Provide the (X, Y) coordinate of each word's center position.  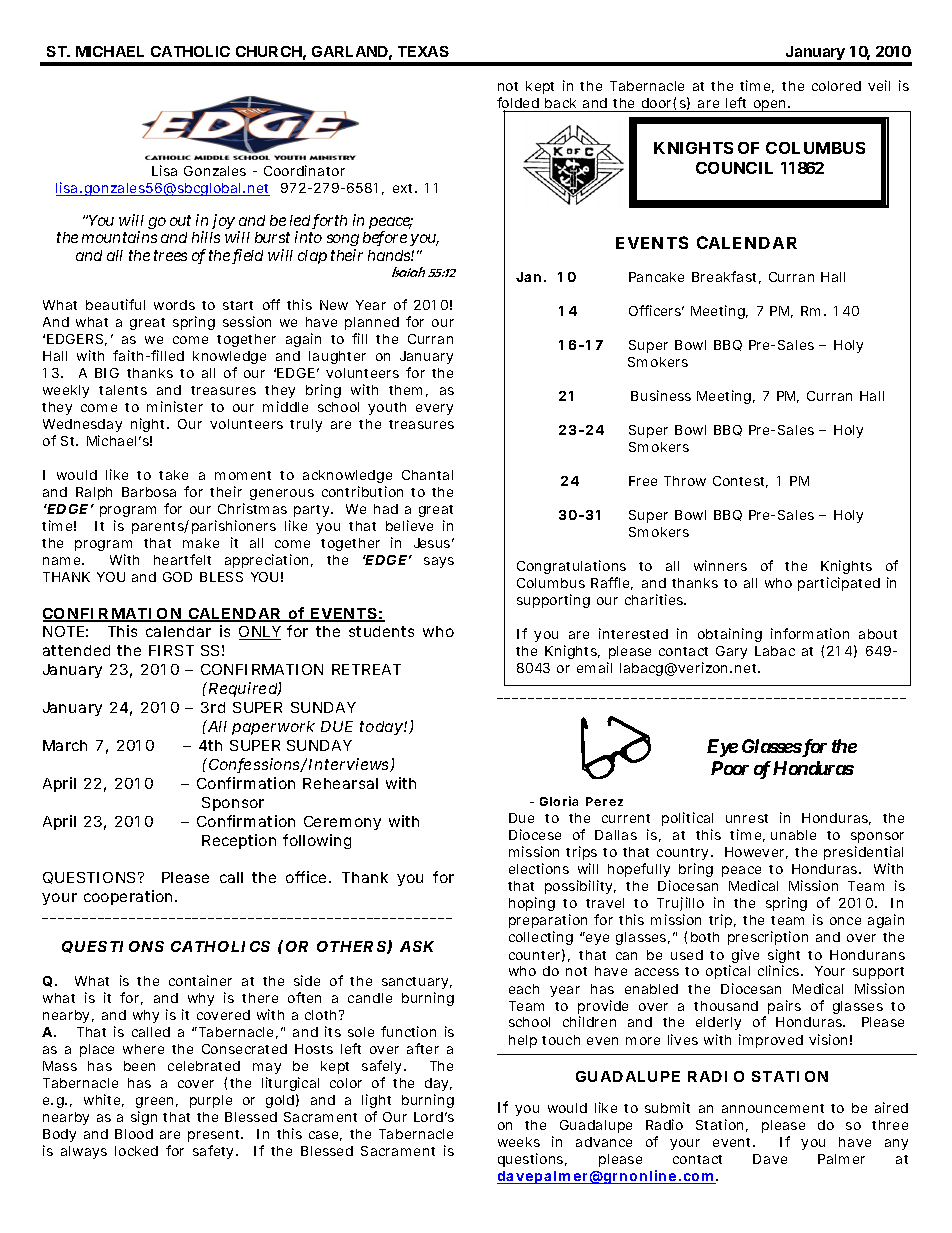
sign (144, 1118)
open (769, 106)
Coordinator (304, 170)
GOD (177, 577)
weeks (519, 1142)
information (810, 633)
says (439, 562)
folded (518, 104)
